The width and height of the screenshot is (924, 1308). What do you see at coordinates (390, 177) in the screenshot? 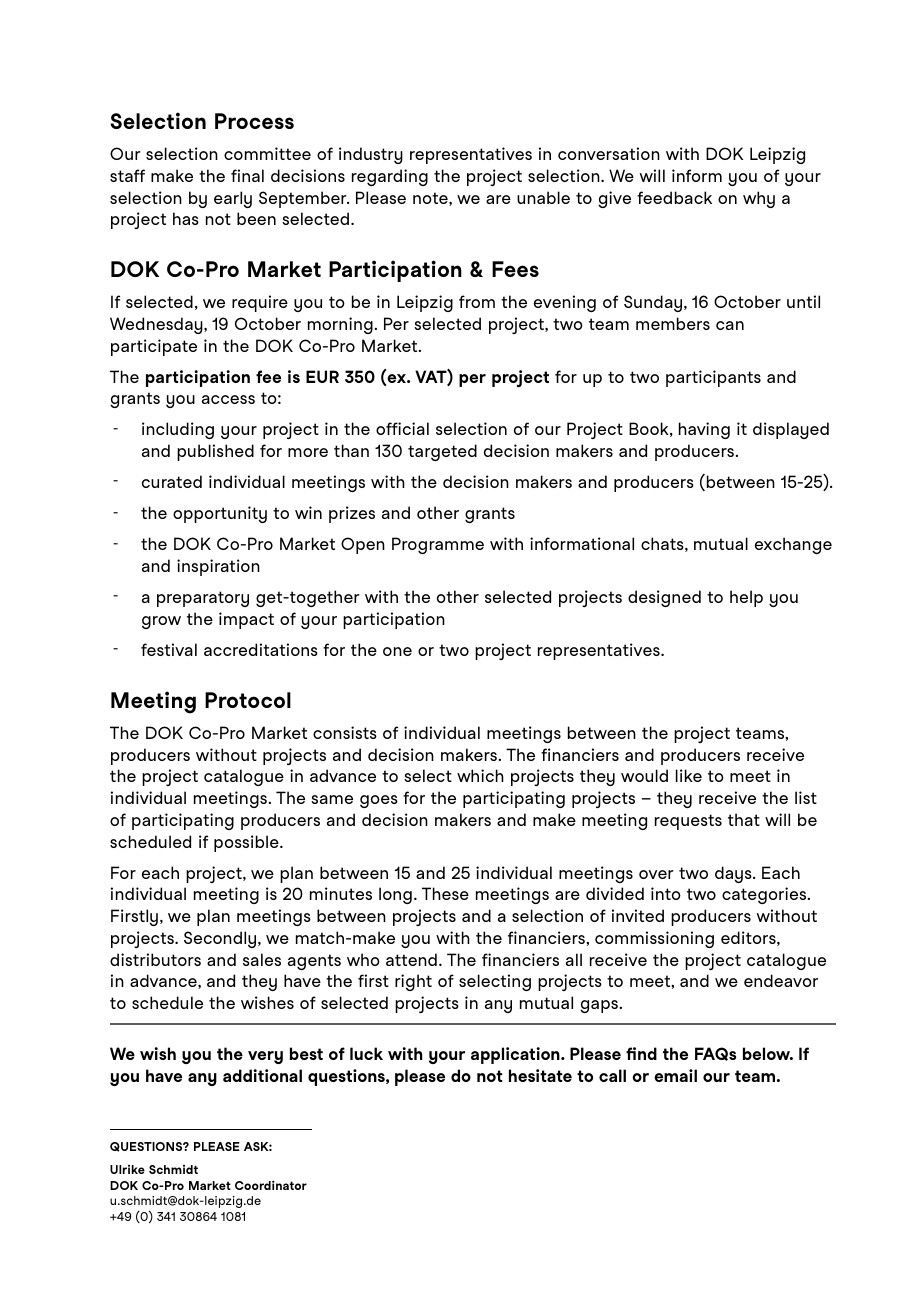
I see `regarding` at bounding box center [390, 177].
